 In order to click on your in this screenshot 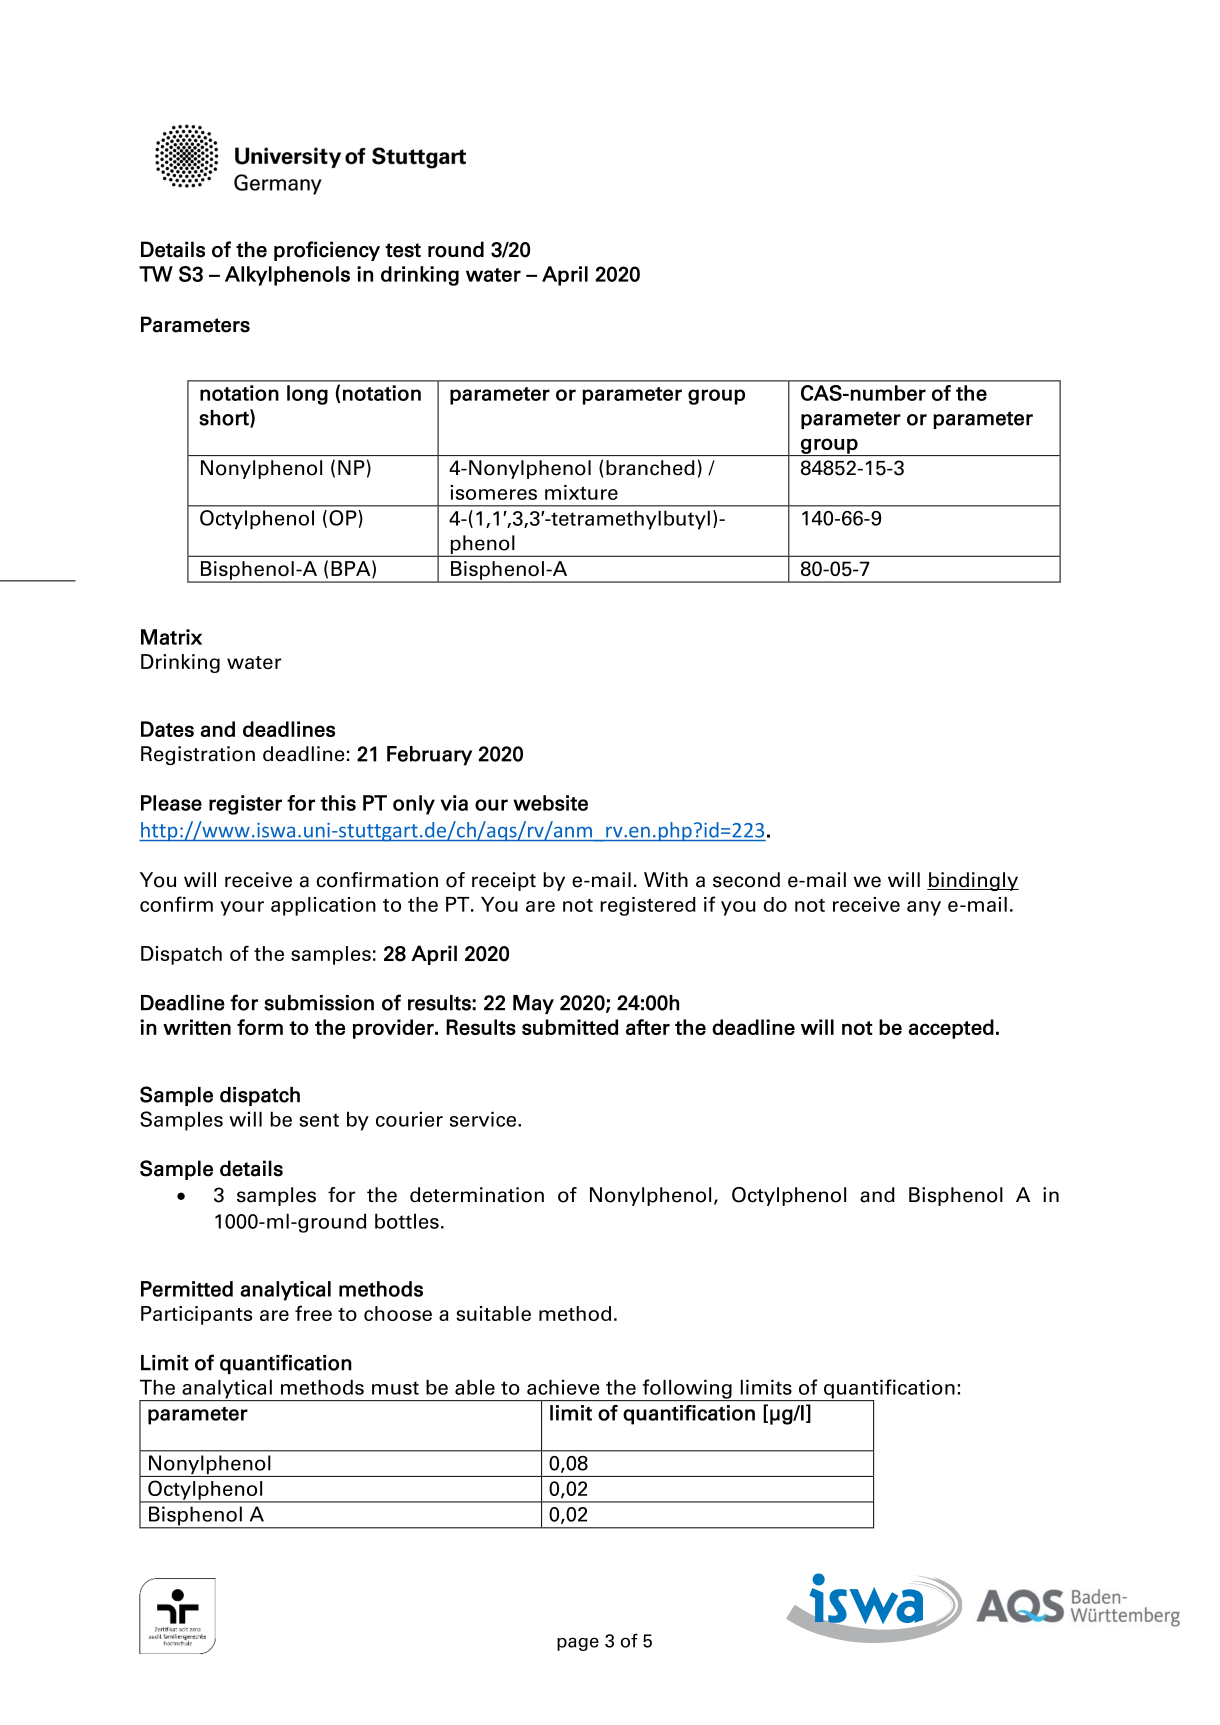, I will do `click(242, 908)`.
